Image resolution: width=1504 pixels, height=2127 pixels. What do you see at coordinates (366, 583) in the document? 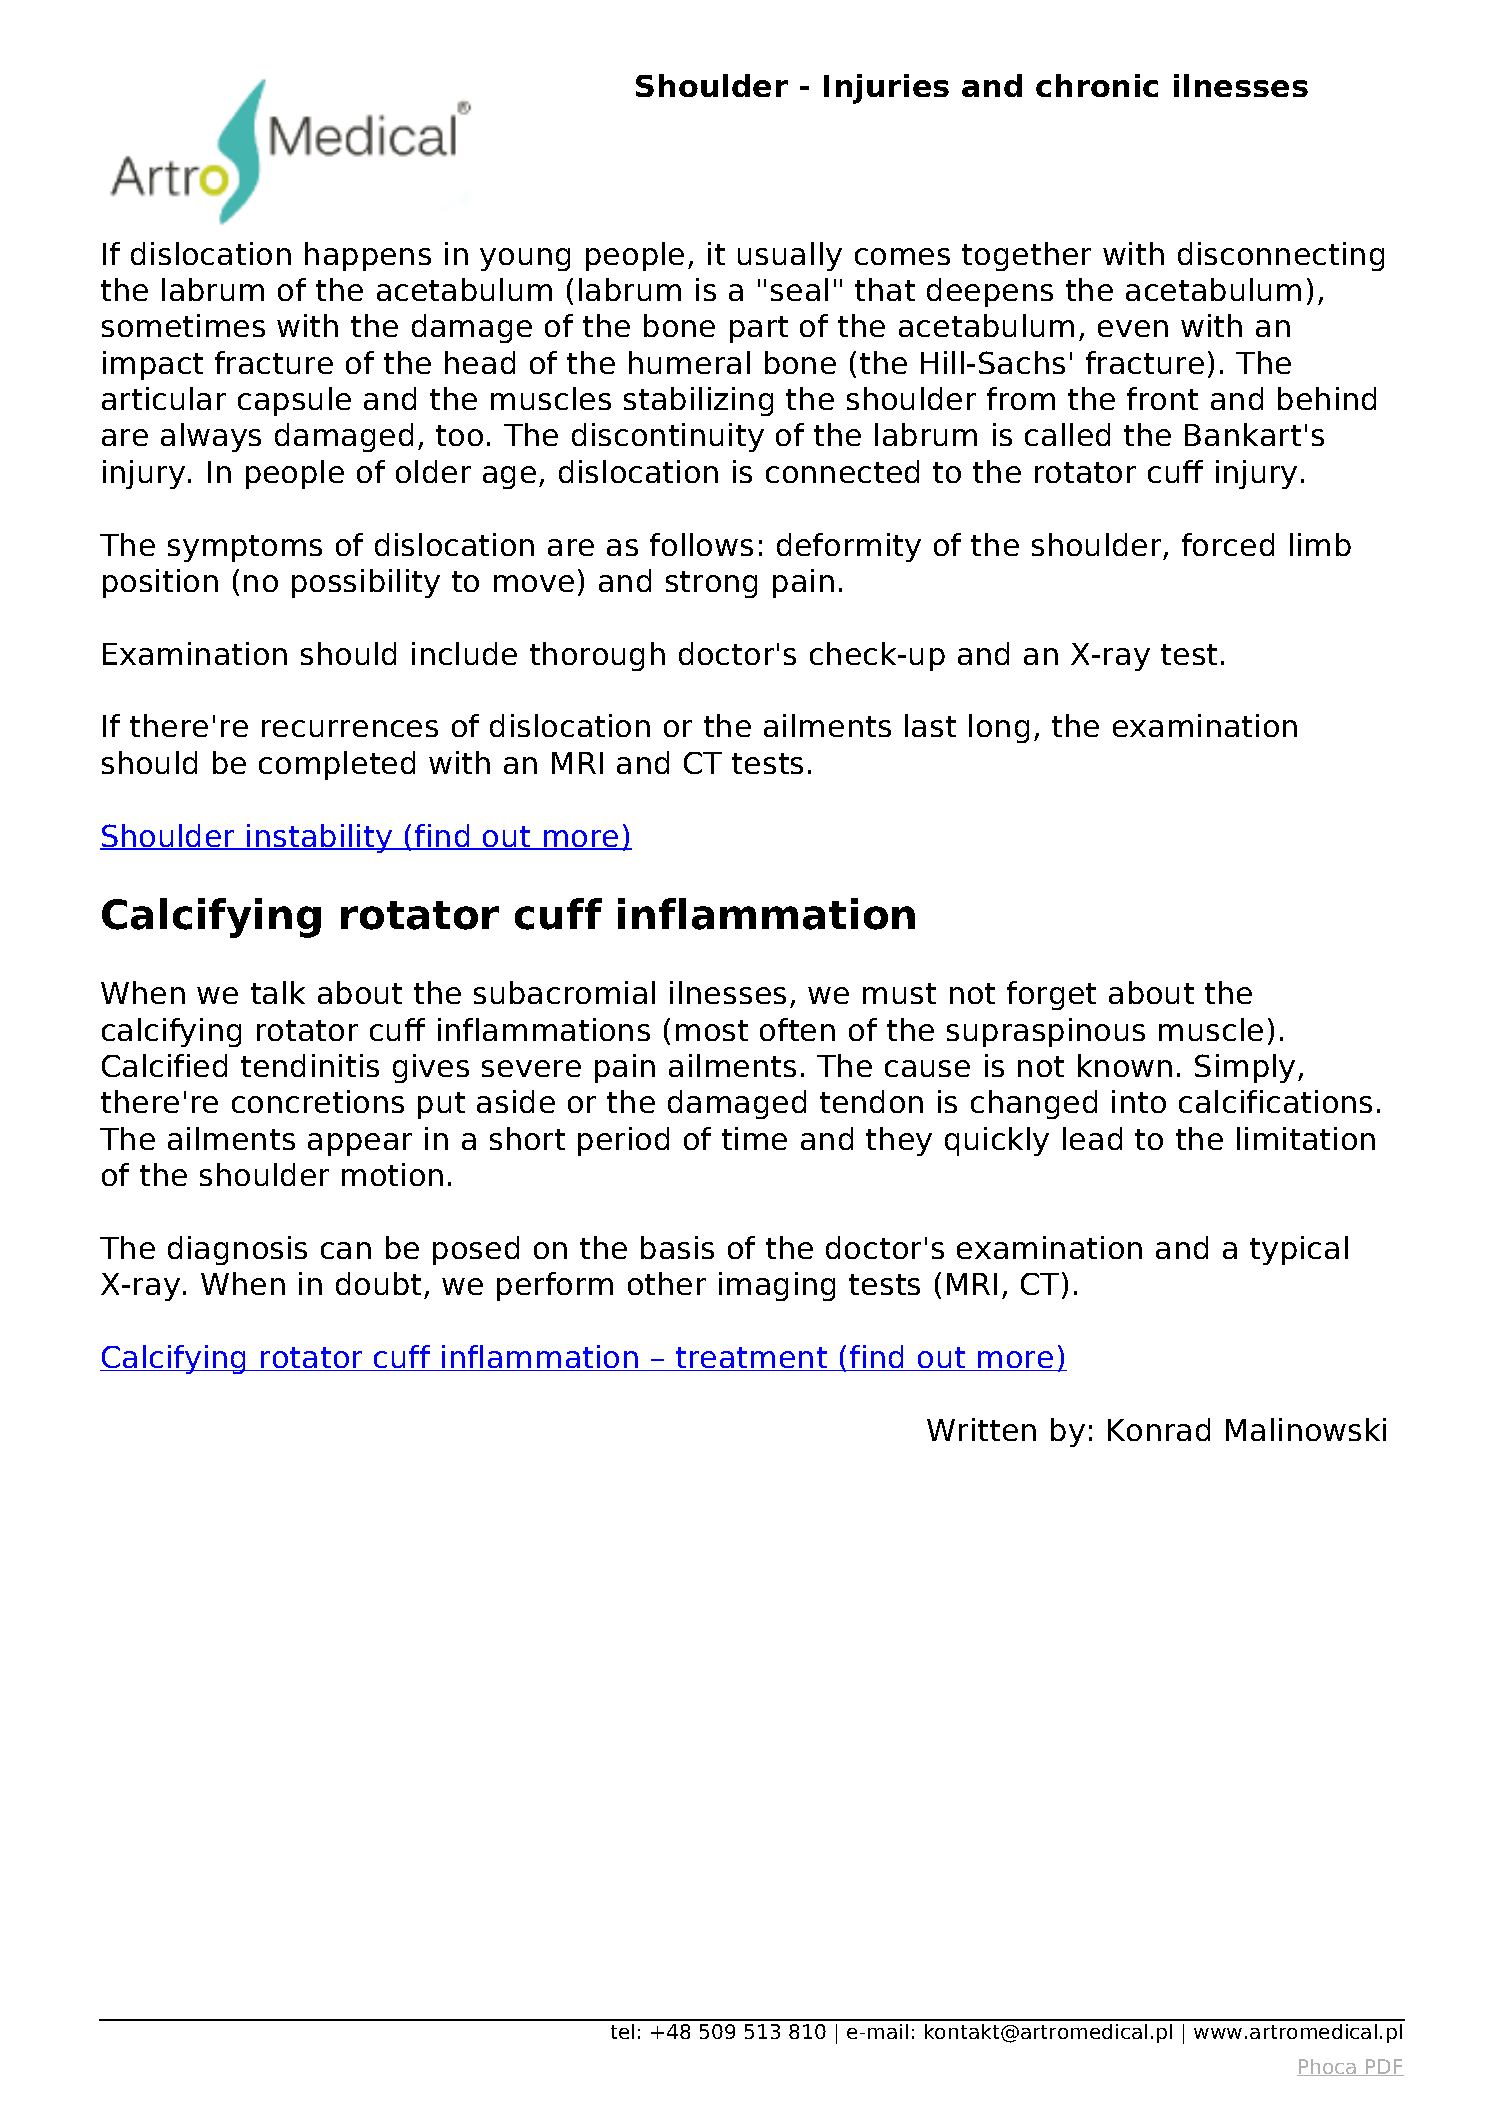
I see `possibility` at bounding box center [366, 583].
